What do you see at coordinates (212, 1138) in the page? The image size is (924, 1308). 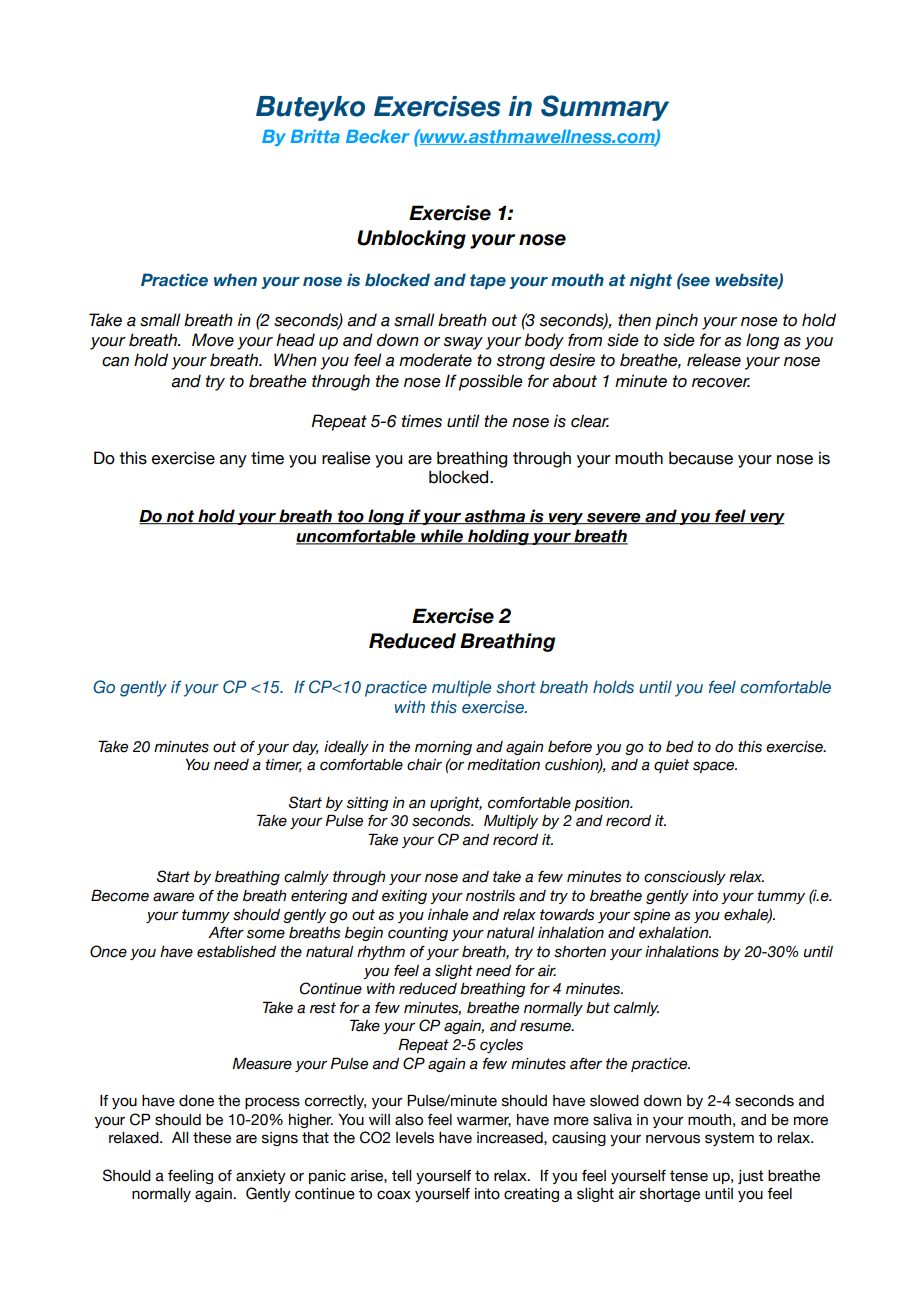 I see `these` at bounding box center [212, 1138].
